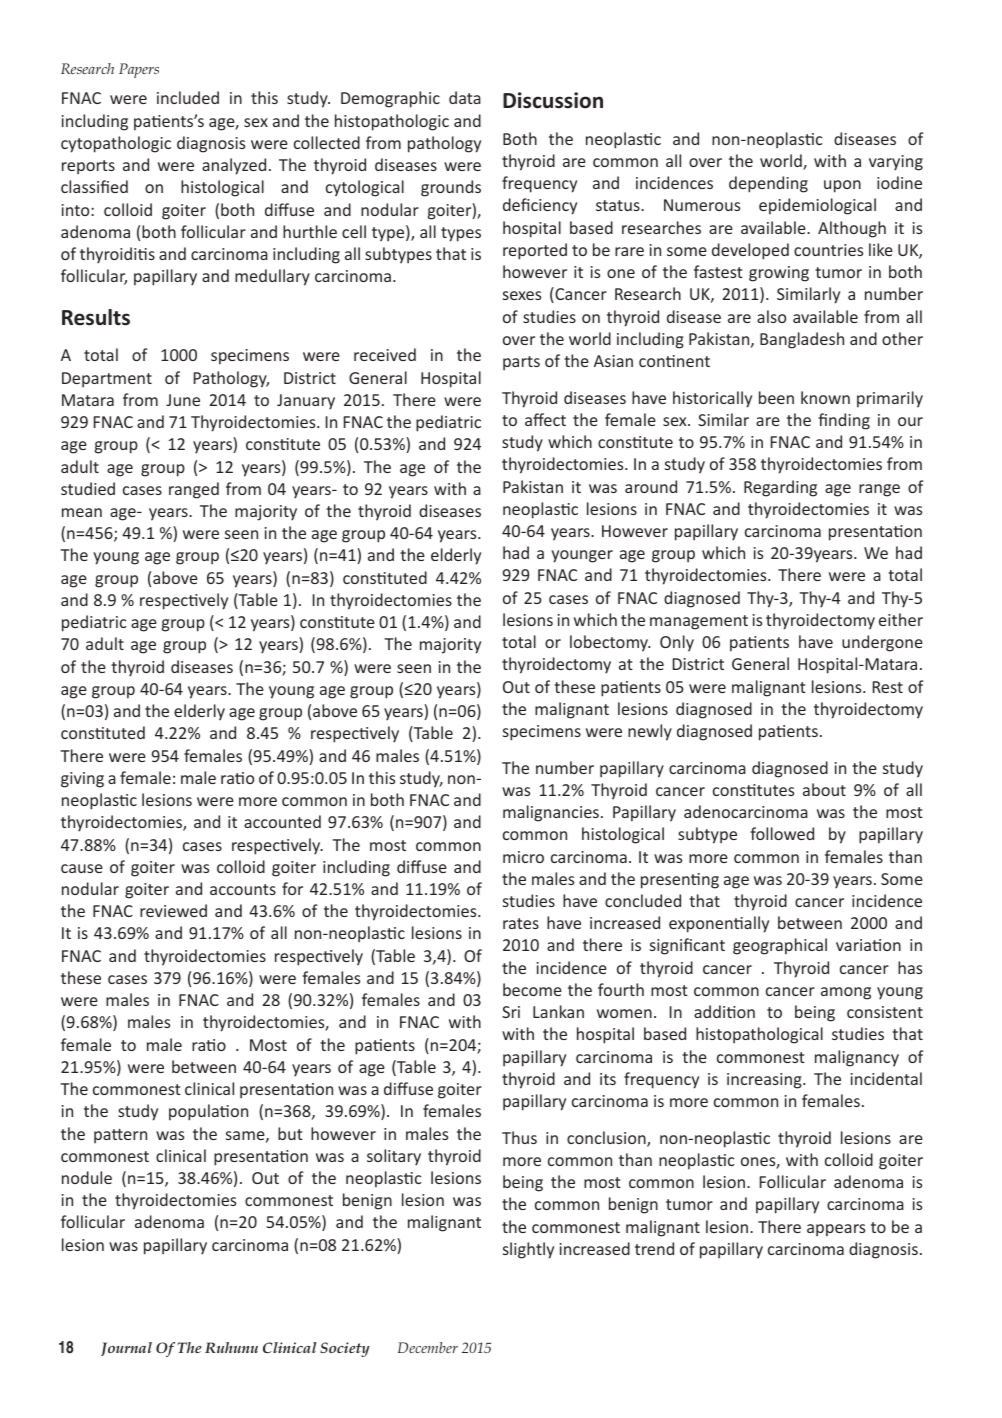 This screenshot has width=1002, height=1418. What do you see at coordinates (846, 993) in the screenshot?
I see `among` at bounding box center [846, 993].
